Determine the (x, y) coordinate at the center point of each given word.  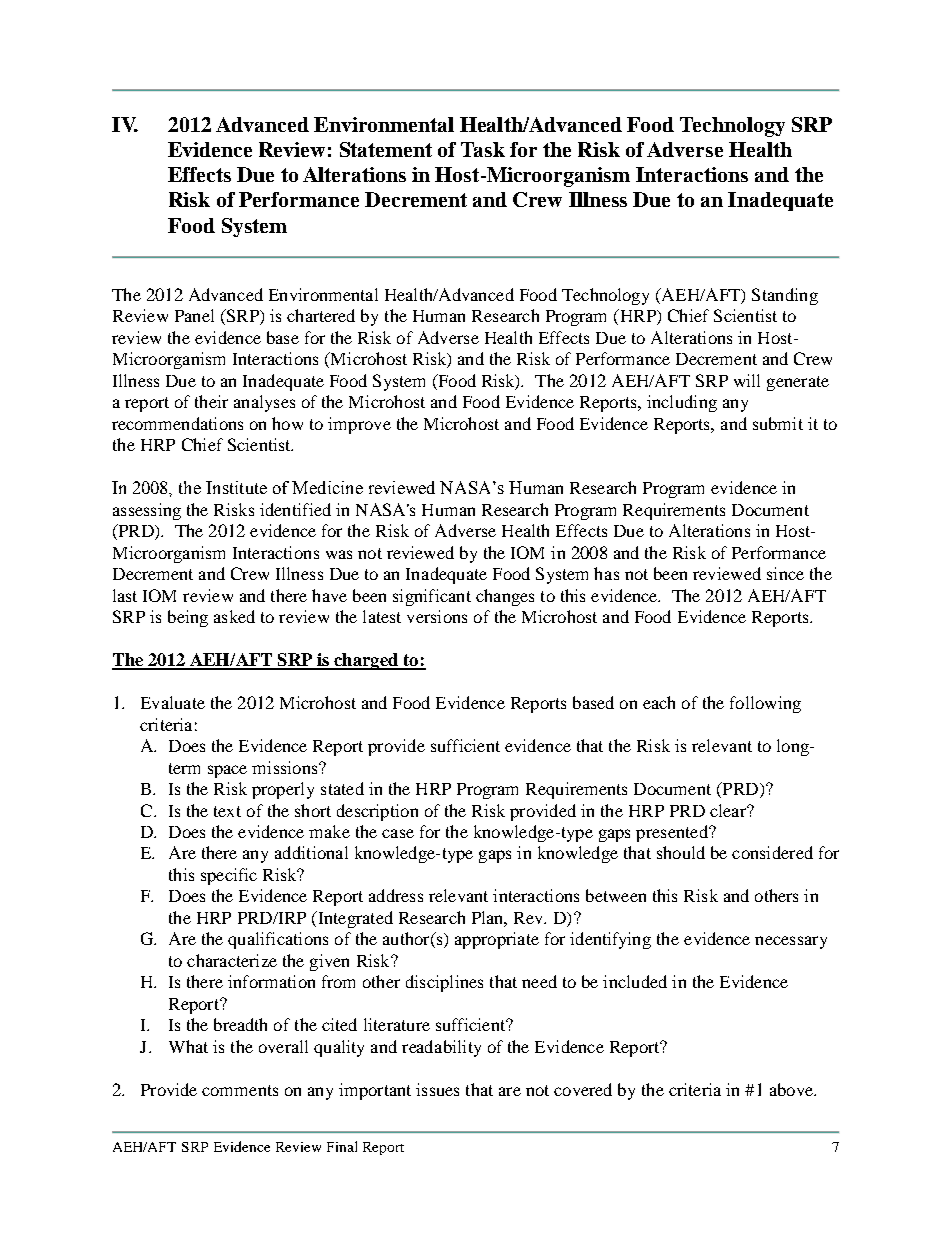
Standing (785, 296)
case (398, 833)
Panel (194, 315)
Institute (236, 487)
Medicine (327, 487)
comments (240, 1090)
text (227, 811)
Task (483, 149)
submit (778, 423)
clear (729, 810)
